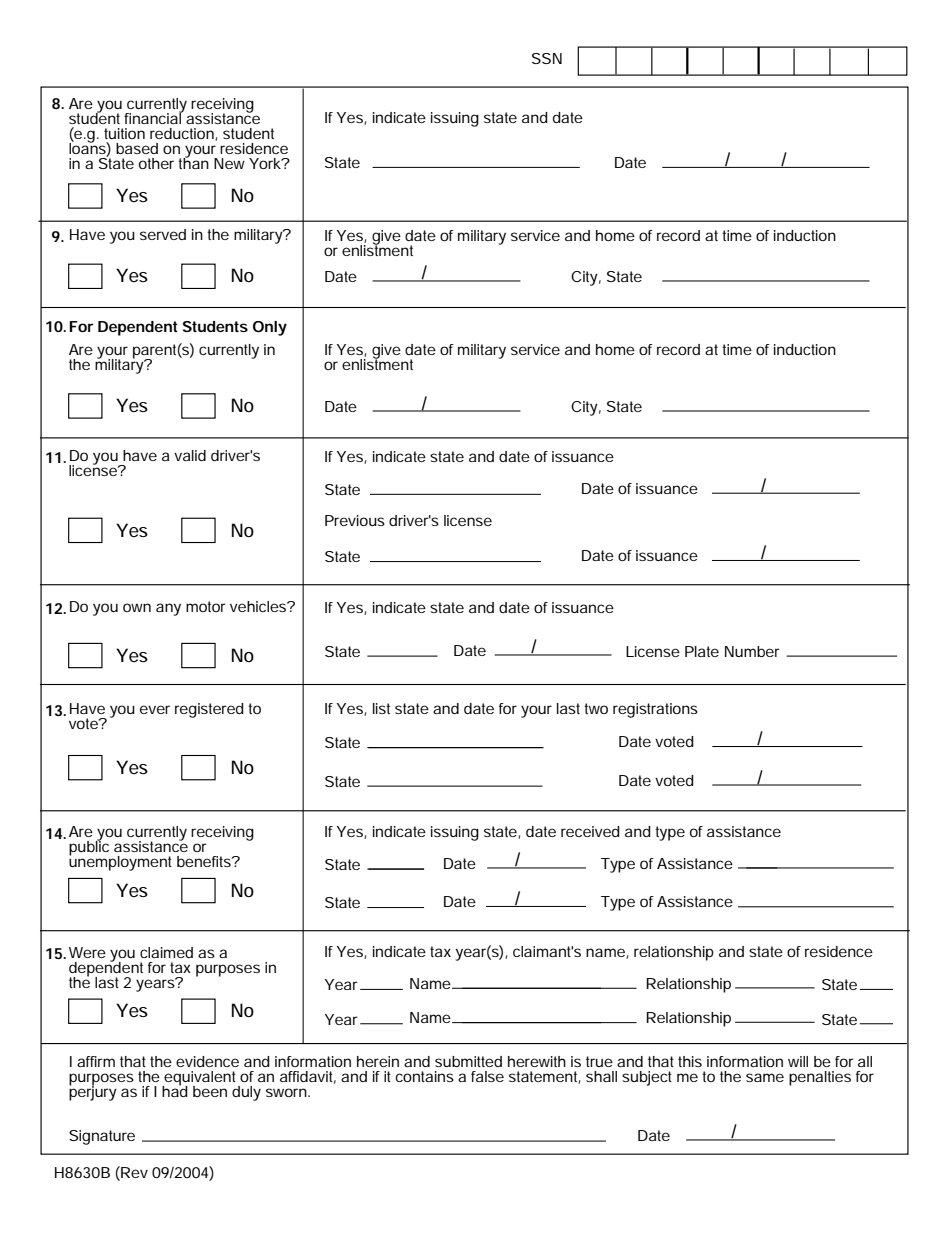  Describe the element at coordinates (154, 117) in the document. I see `financial` at that location.
